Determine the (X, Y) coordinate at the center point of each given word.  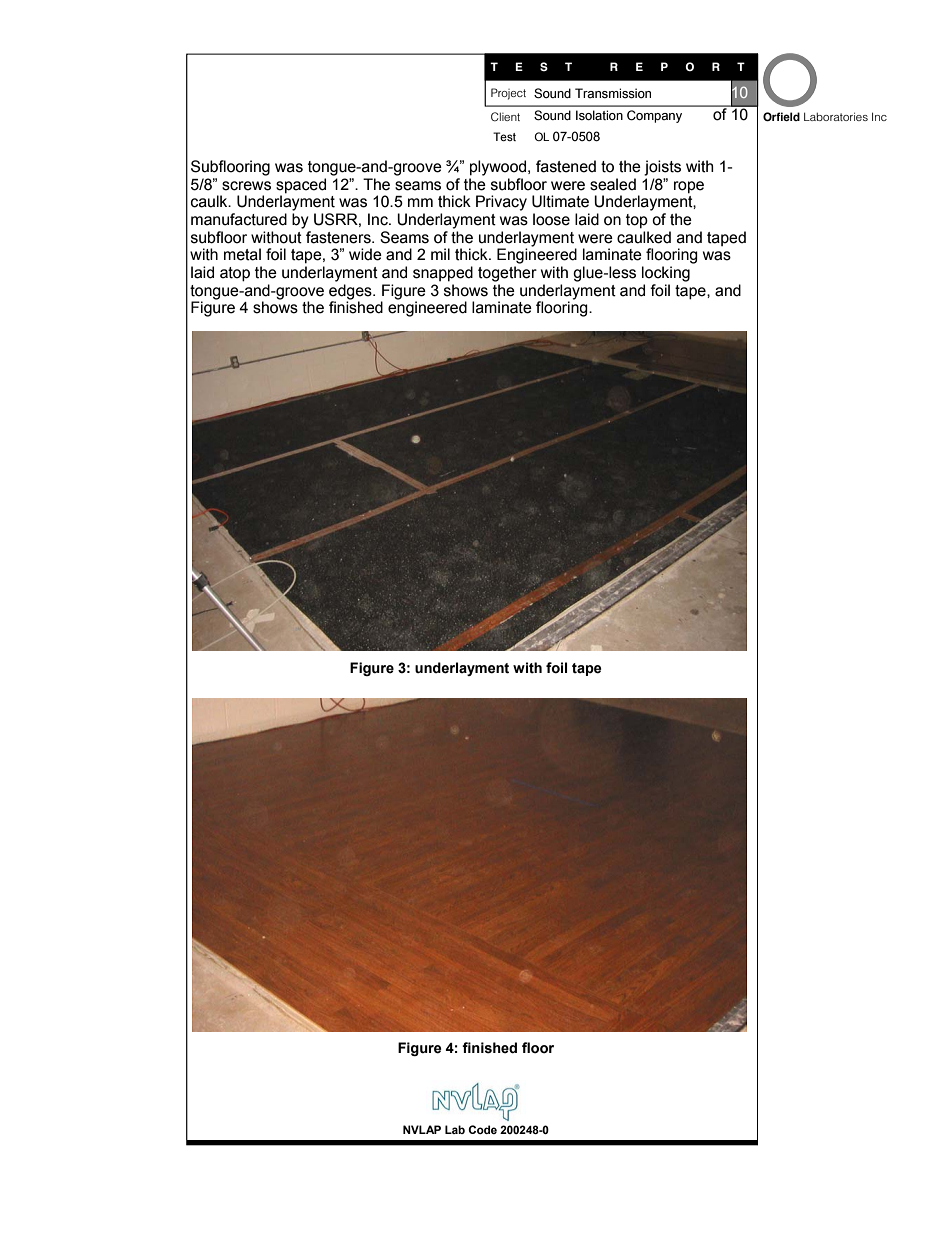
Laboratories (836, 116)
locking (666, 274)
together (507, 274)
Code (482, 1129)
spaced (301, 186)
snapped (443, 274)
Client (505, 117)
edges (351, 292)
